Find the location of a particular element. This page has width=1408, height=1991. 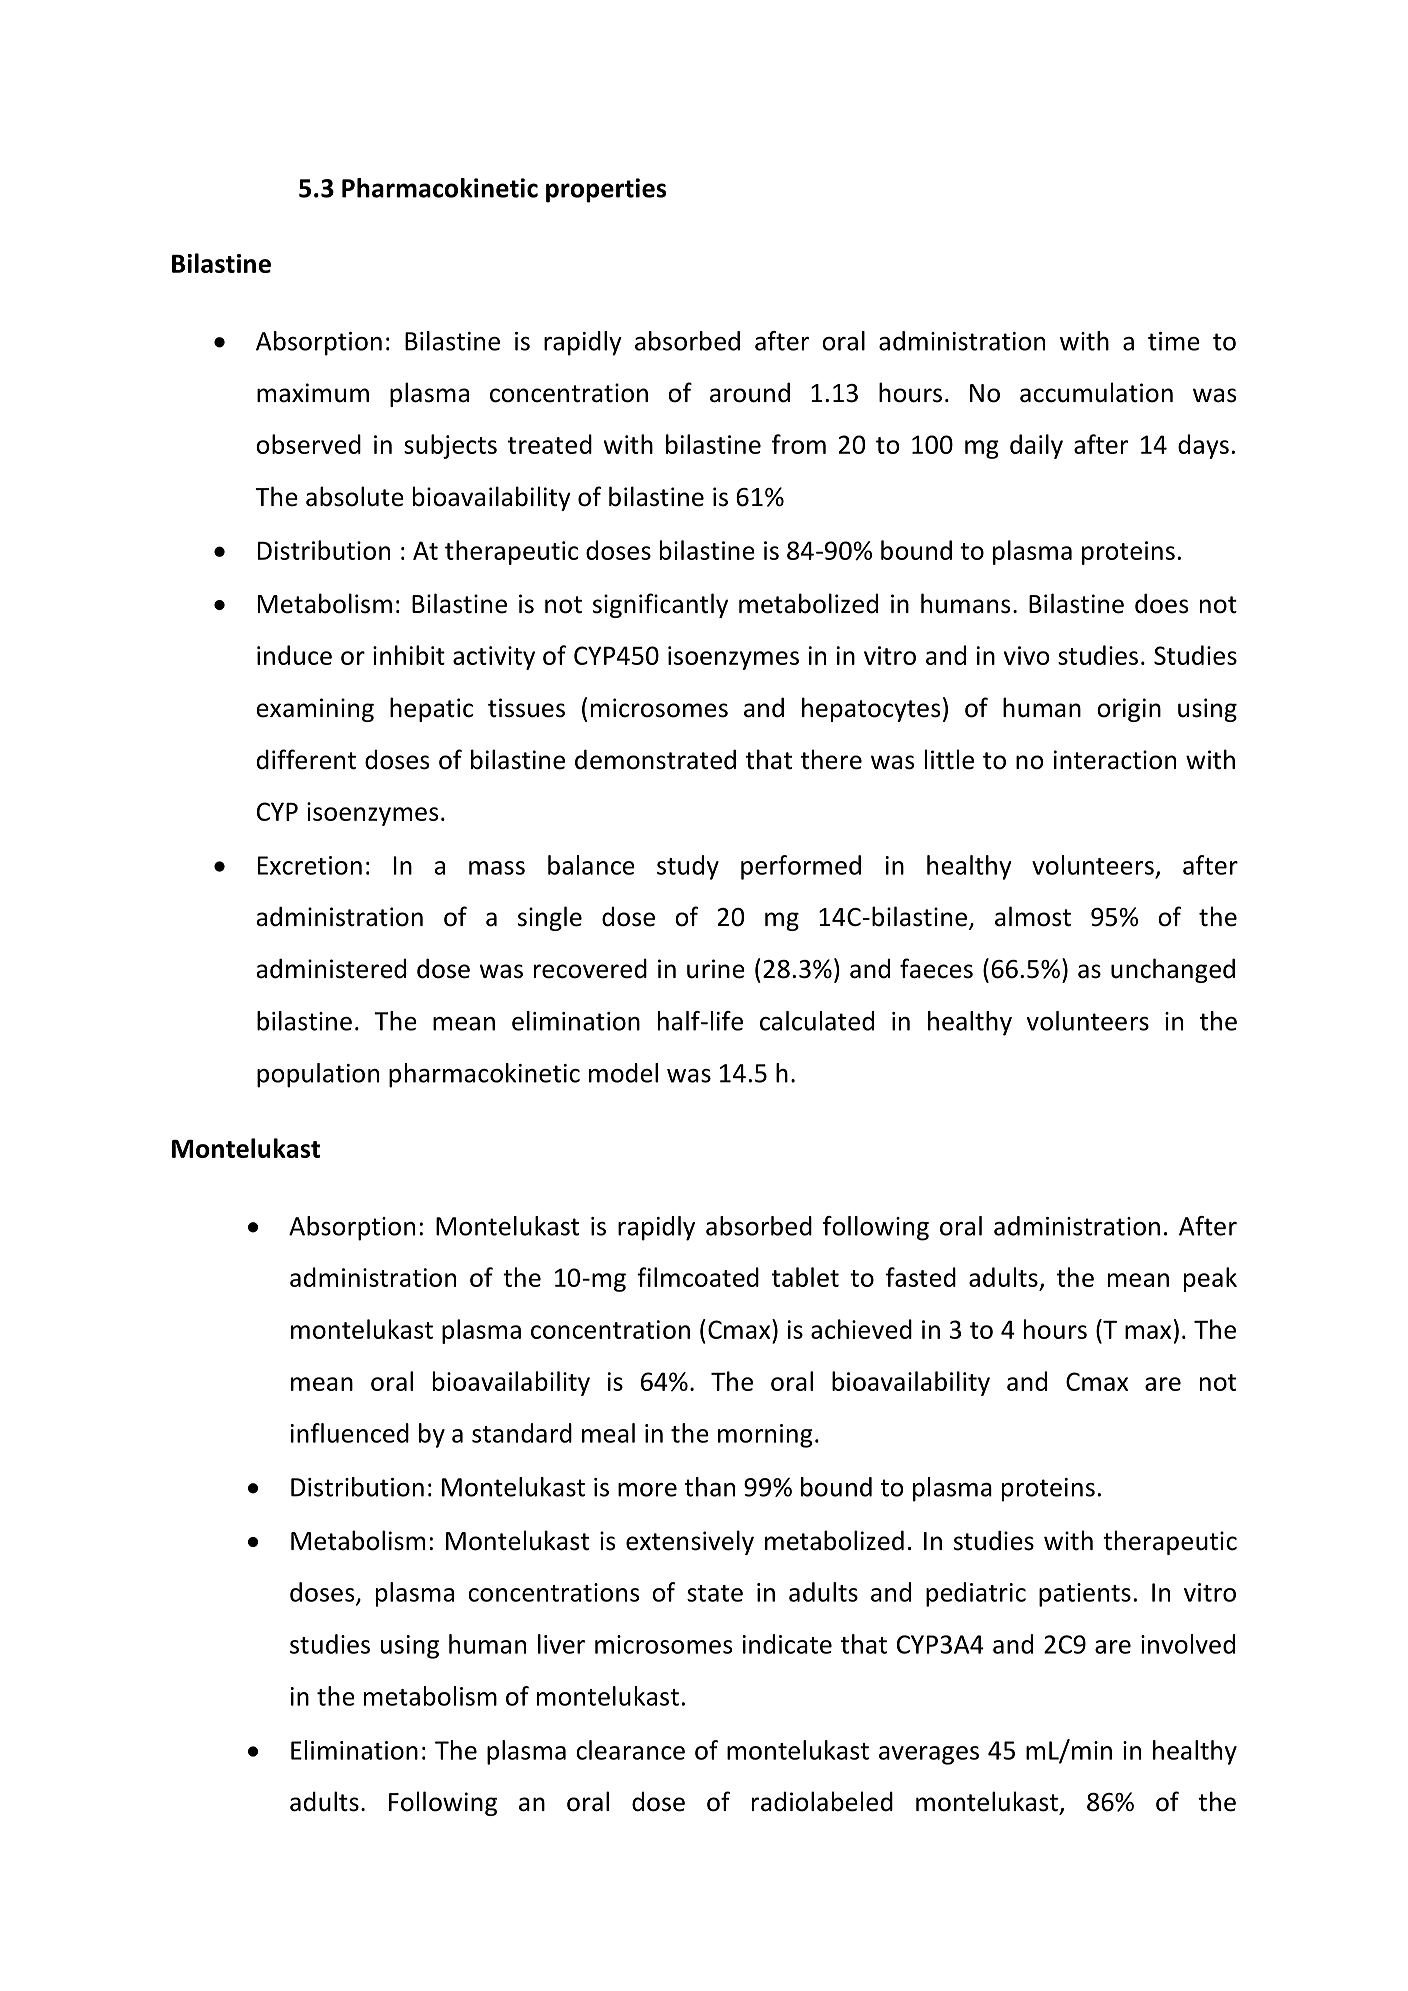

liver is located at coordinates (561, 1644).
